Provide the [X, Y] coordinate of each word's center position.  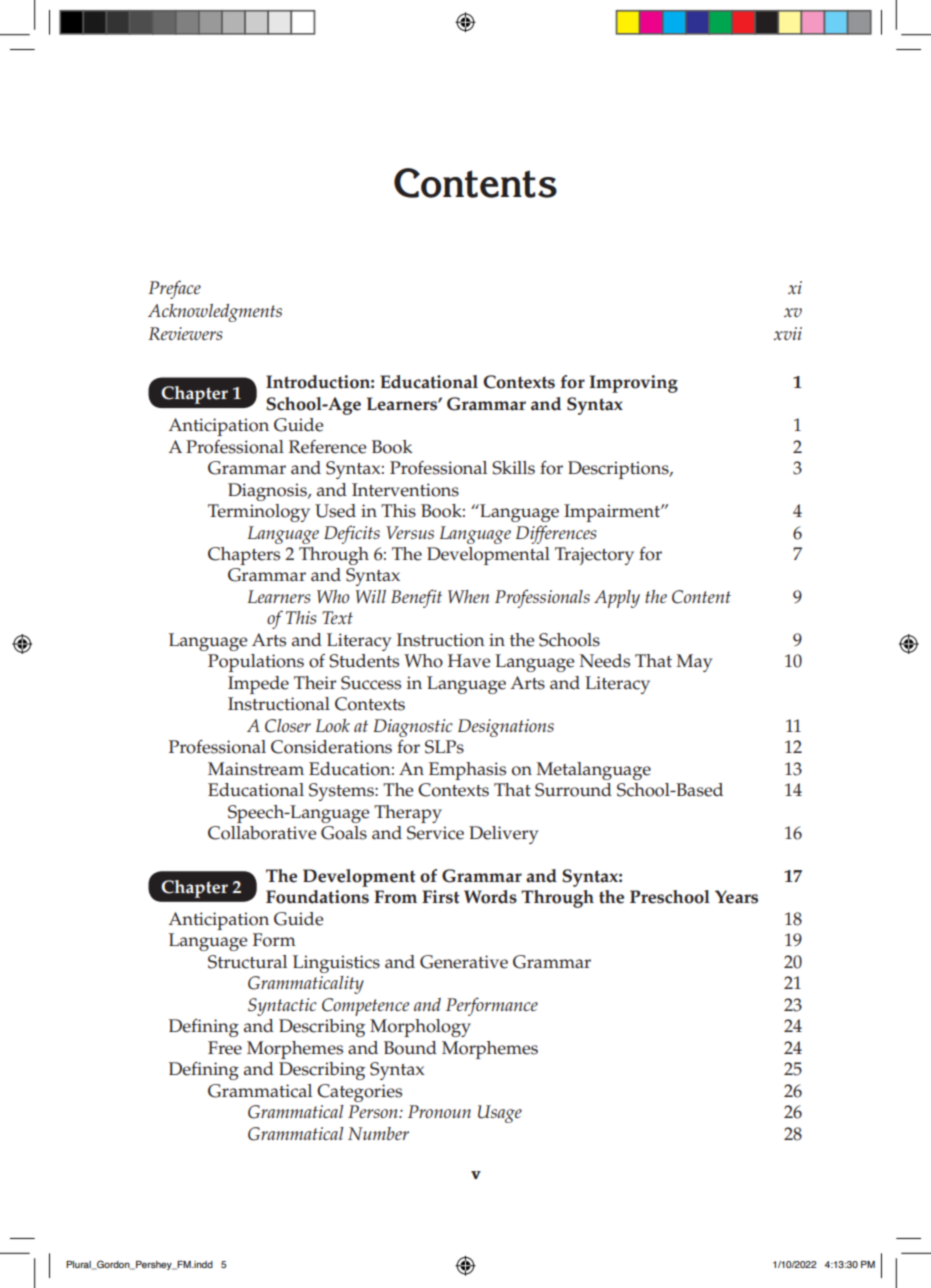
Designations [506, 728]
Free [225, 1048]
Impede [258, 685]
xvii [788, 333]
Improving [633, 384]
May [694, 663]
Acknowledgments [215, 313]
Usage [500, 1114]
